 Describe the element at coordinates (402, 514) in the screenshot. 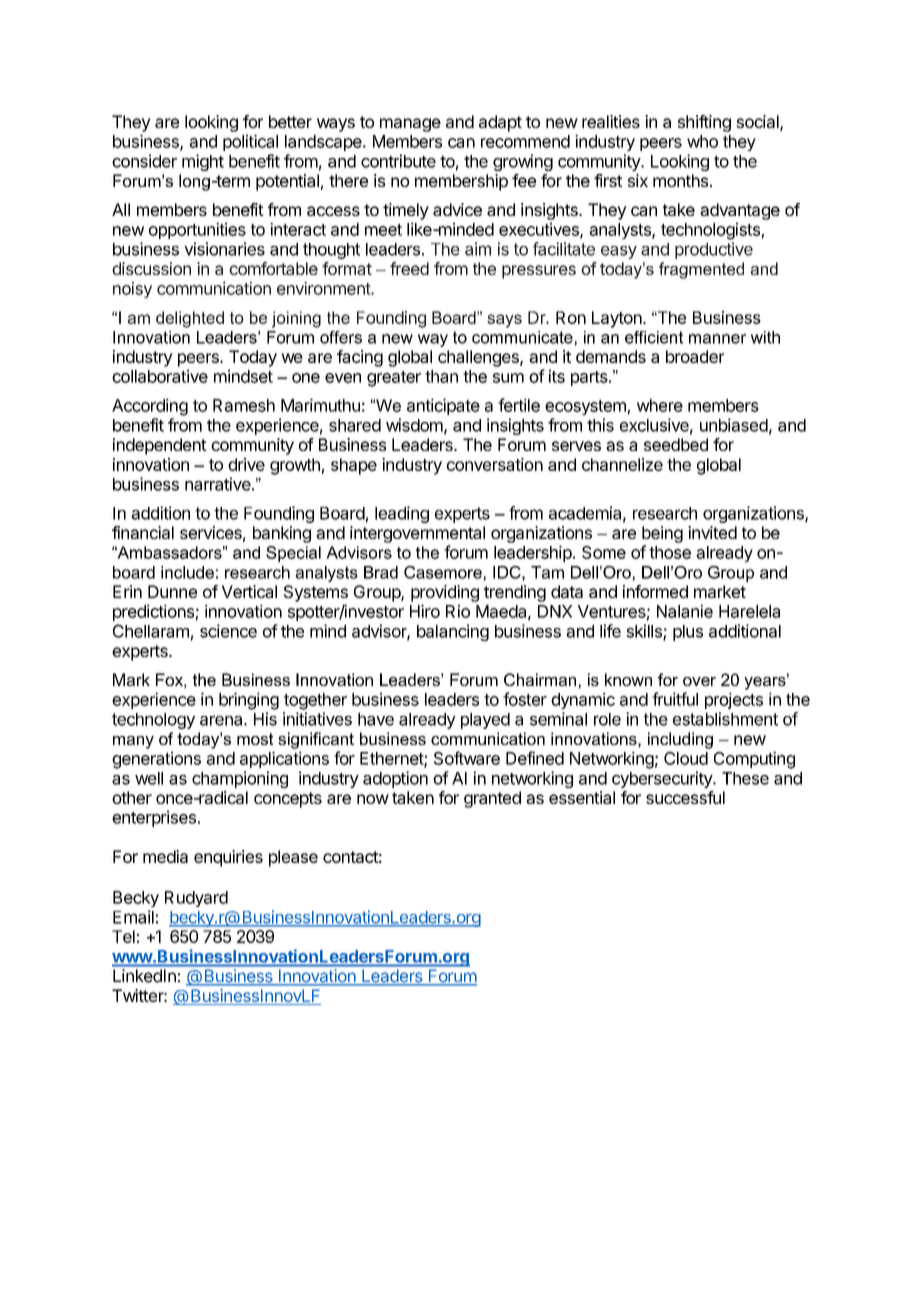

I see `leading` at that location.
